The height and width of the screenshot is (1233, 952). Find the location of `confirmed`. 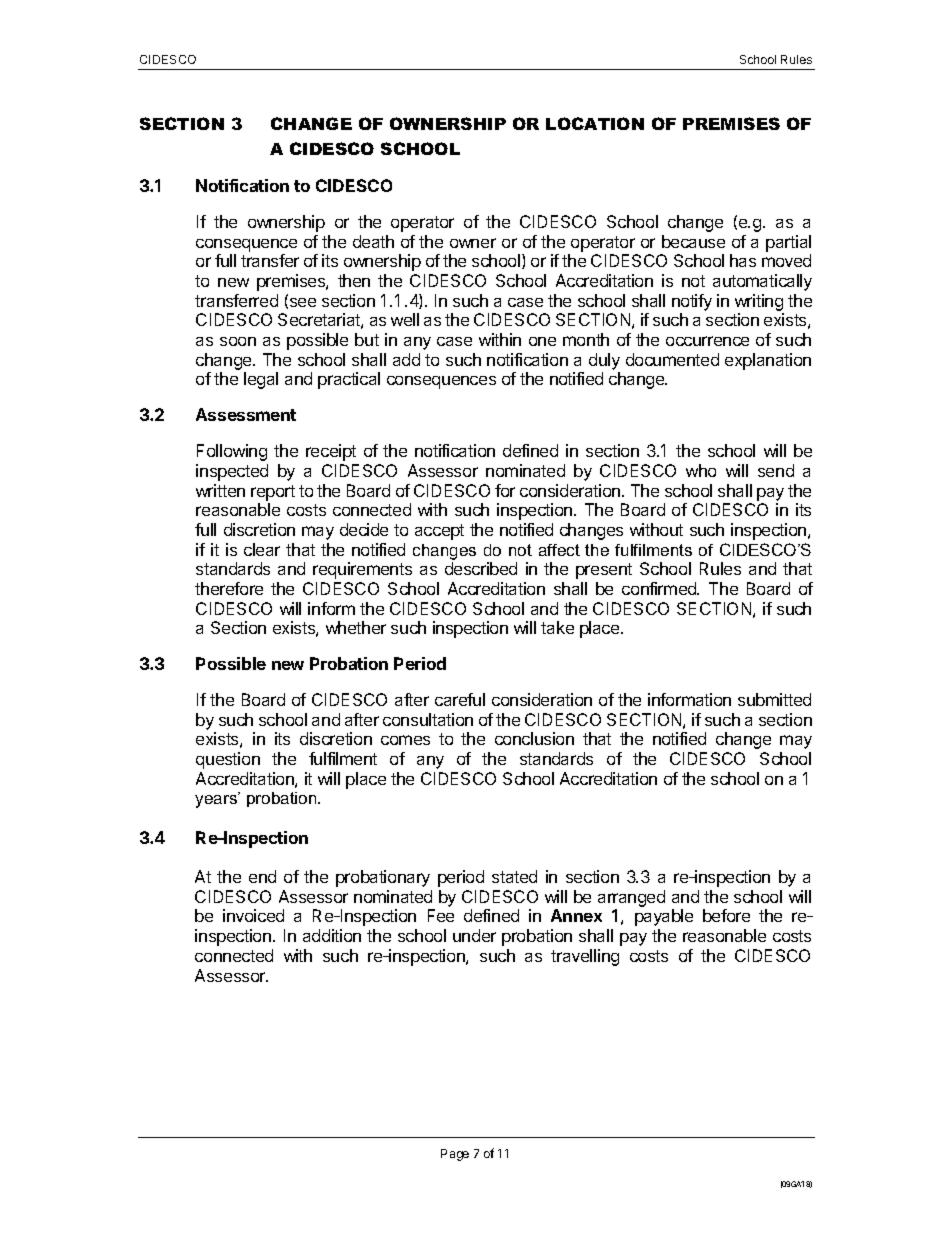

confirmed is located at coordinates (660, 588).
